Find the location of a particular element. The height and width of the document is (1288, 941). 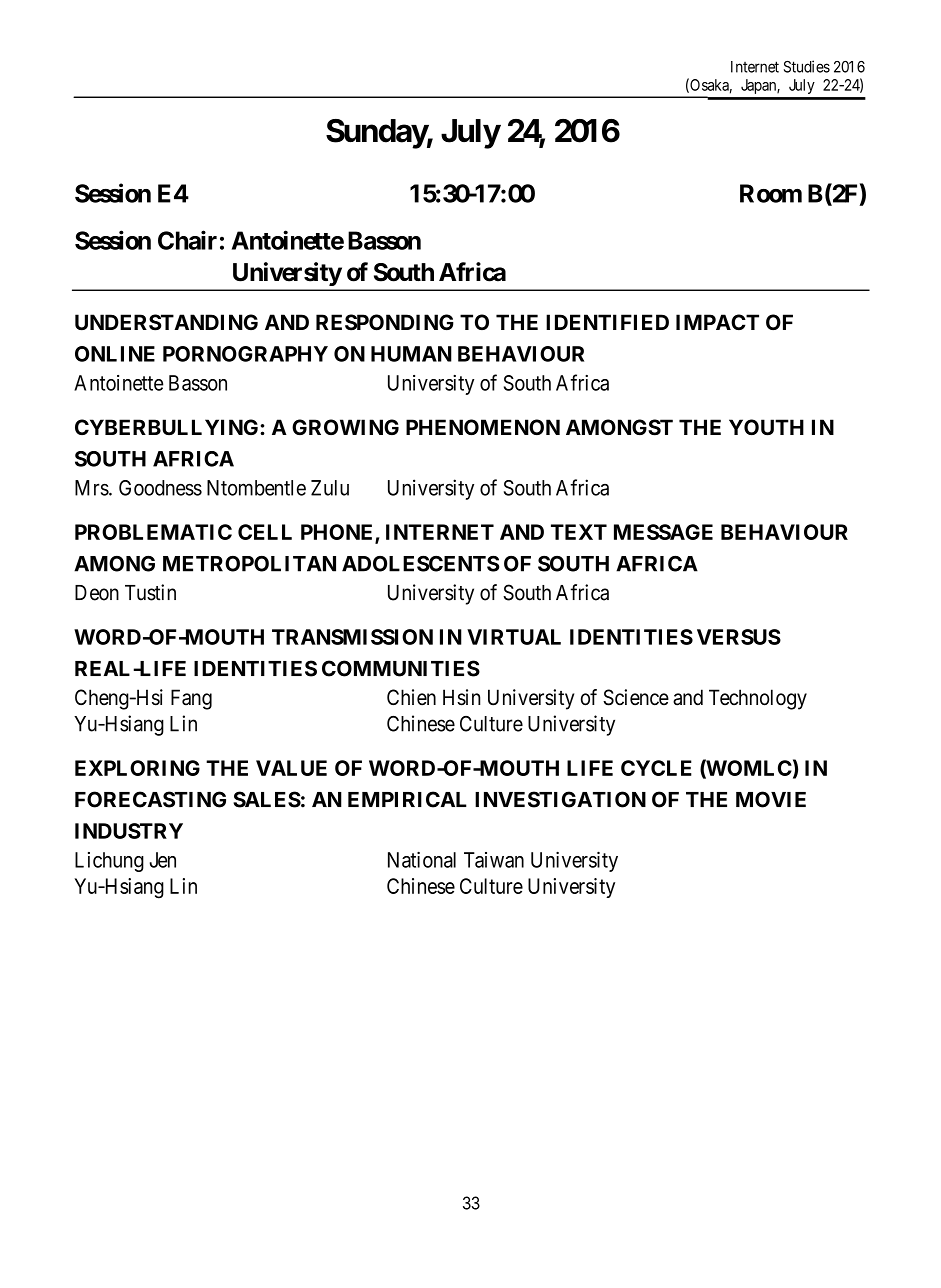

UNDERSTANDING is located at coordinates (166, 322).
